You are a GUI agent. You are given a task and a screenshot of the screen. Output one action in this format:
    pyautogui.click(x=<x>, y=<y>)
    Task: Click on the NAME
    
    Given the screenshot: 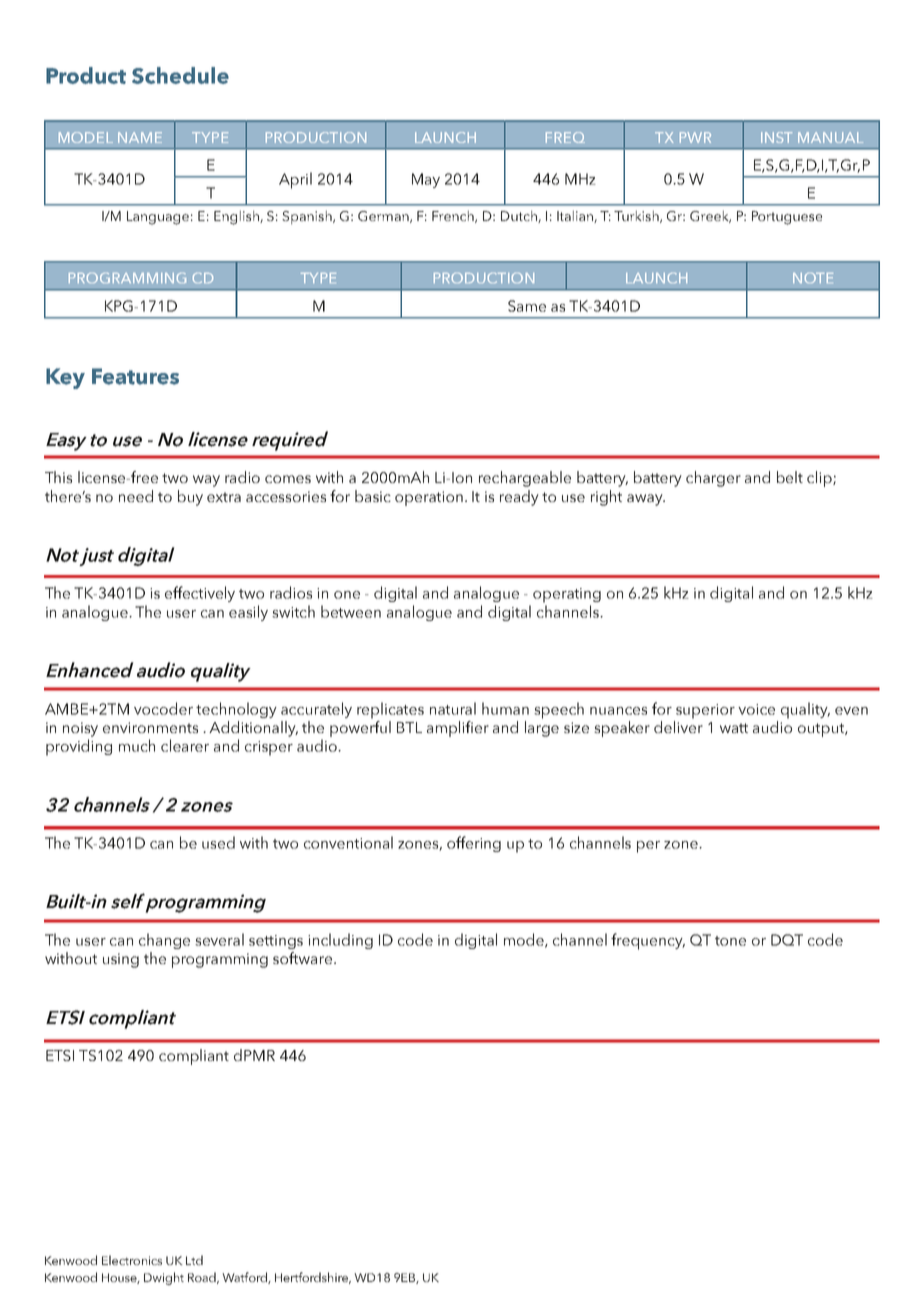 What is the action you would take?
    pyautogui.click(x=140, y=137)
